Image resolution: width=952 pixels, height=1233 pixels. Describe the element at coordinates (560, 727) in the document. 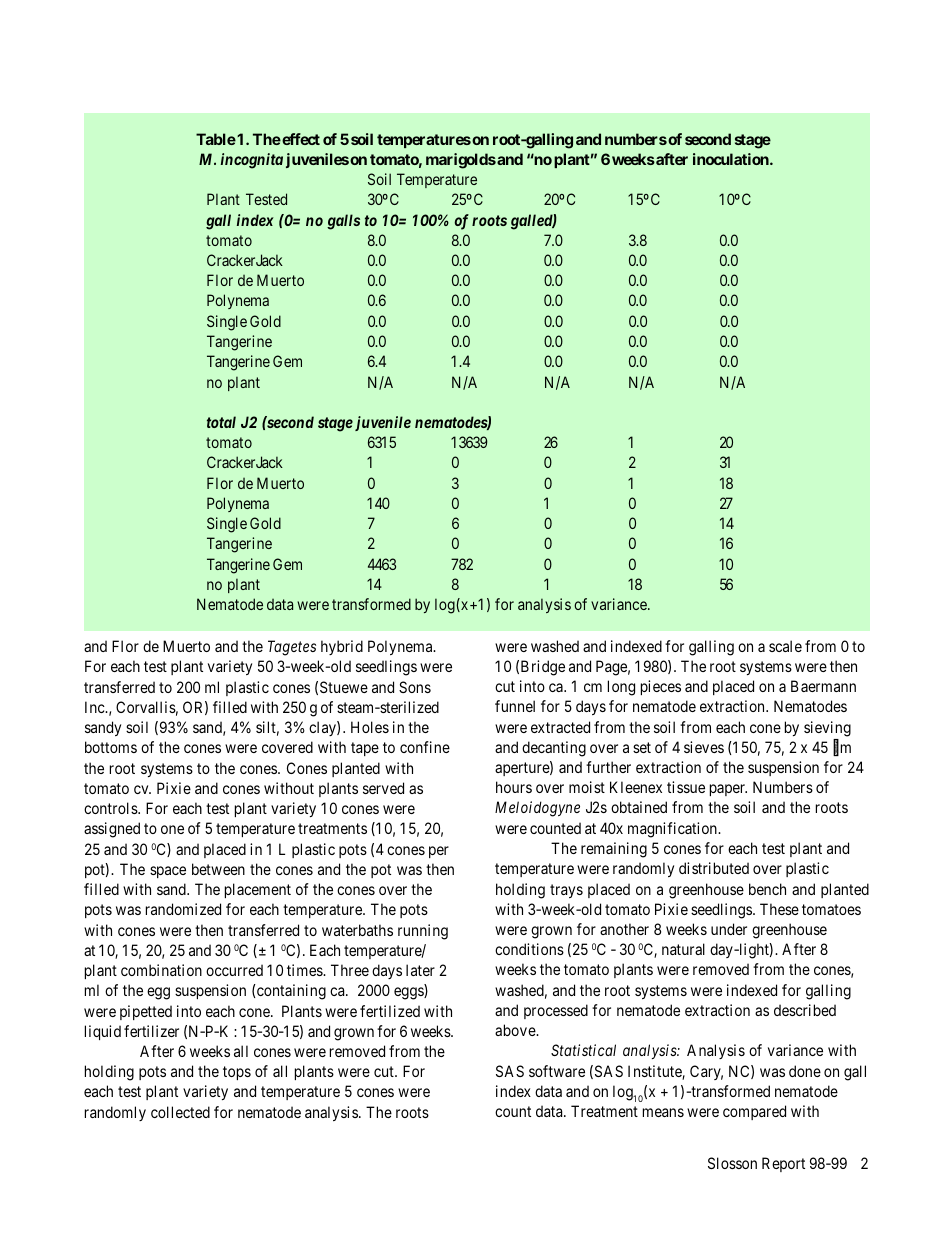

I see `extracted` at that location.
